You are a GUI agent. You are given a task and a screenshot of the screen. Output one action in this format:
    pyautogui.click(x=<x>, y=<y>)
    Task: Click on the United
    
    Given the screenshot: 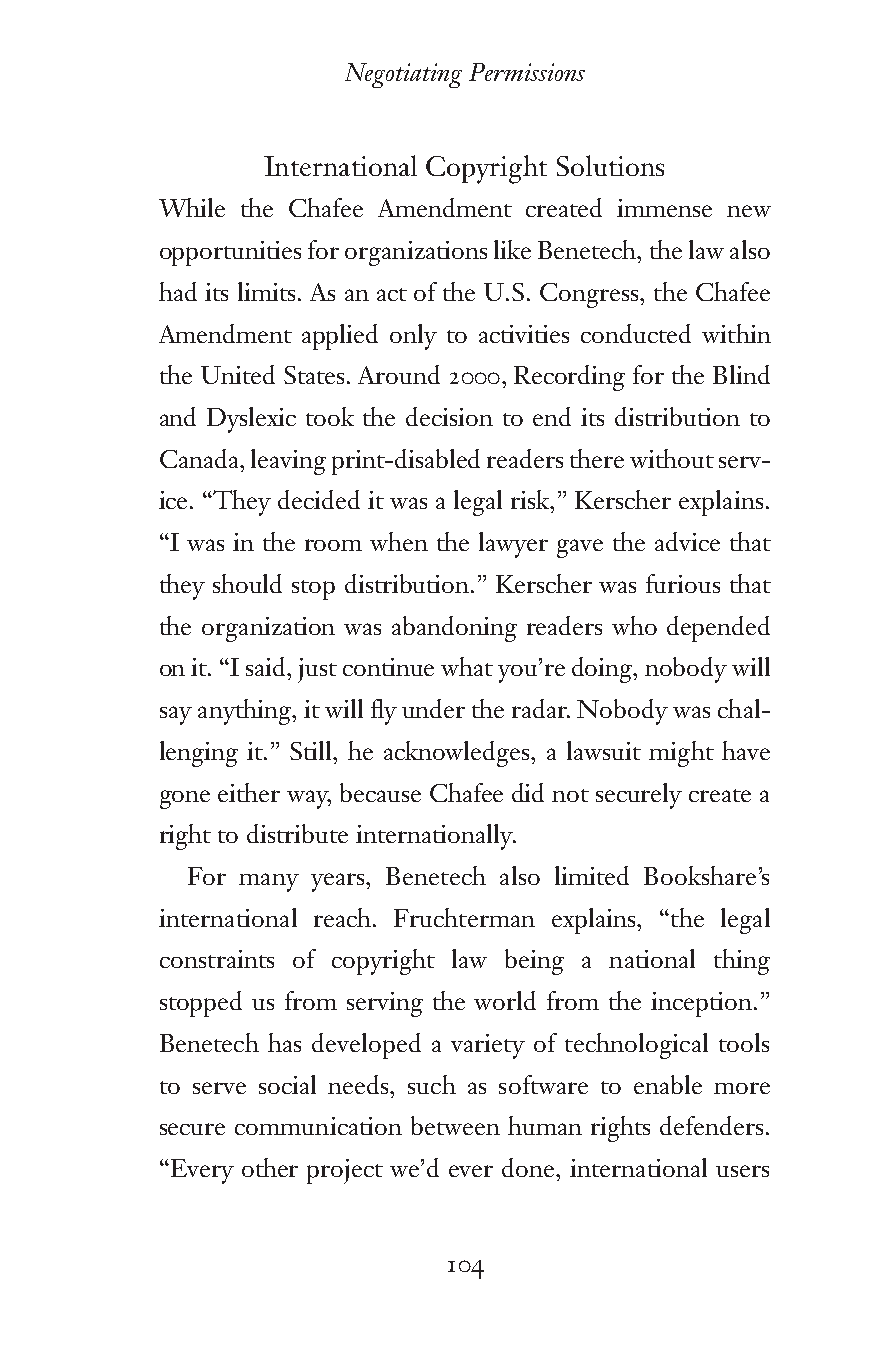 What is the action you would take?
    pyautogui.click(x=238, y=374)
